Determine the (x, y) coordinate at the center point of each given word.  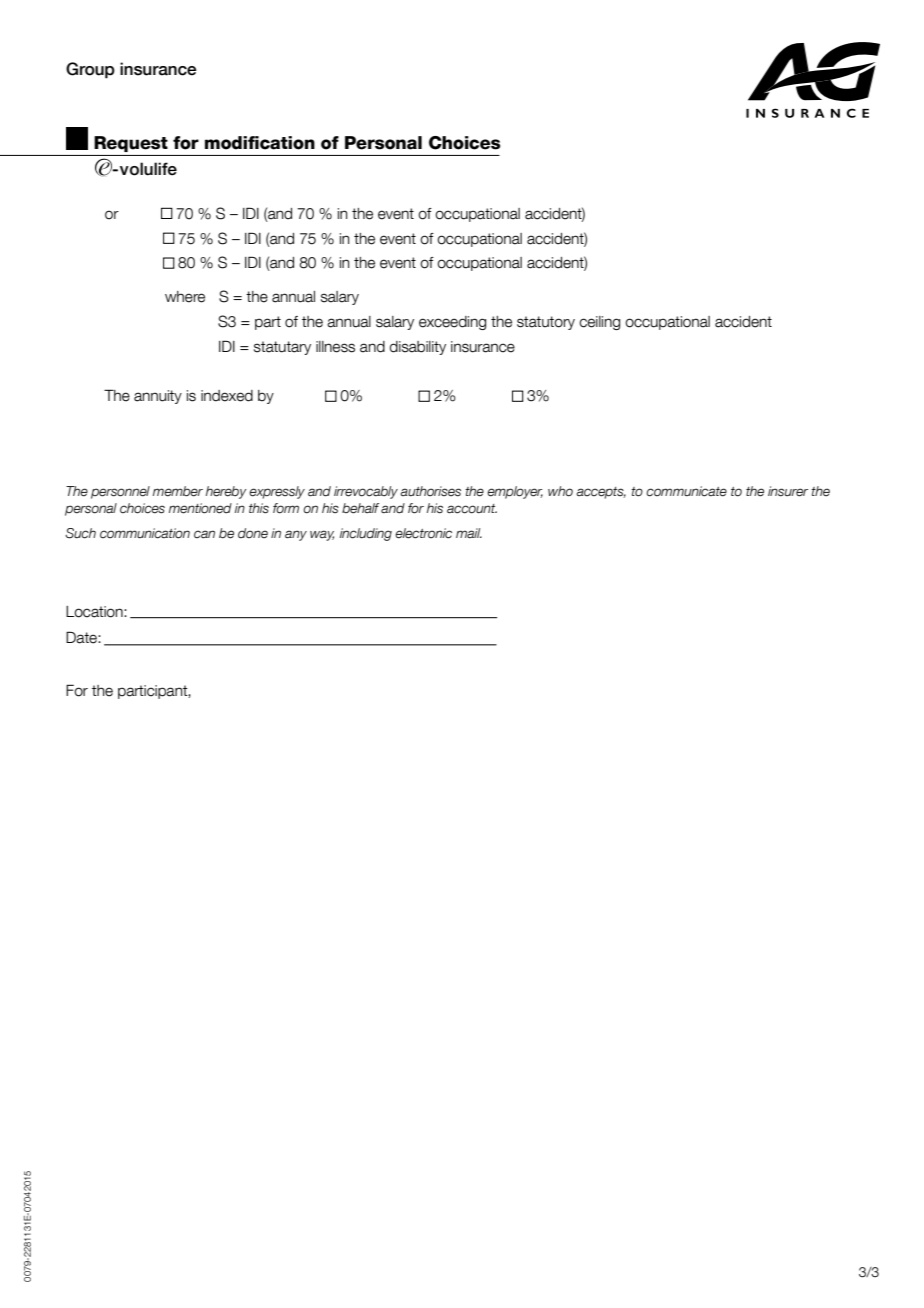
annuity (158, 397)
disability (418, 348)
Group (90, 70)
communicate (686, 491)
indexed (227, 396)
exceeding (452, 323)
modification (260, 143)
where (185, 297)
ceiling (599, 323)
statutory (546, 323)
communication (145, 533)
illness (335, 347)
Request (131, 144)
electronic (423, 533)
